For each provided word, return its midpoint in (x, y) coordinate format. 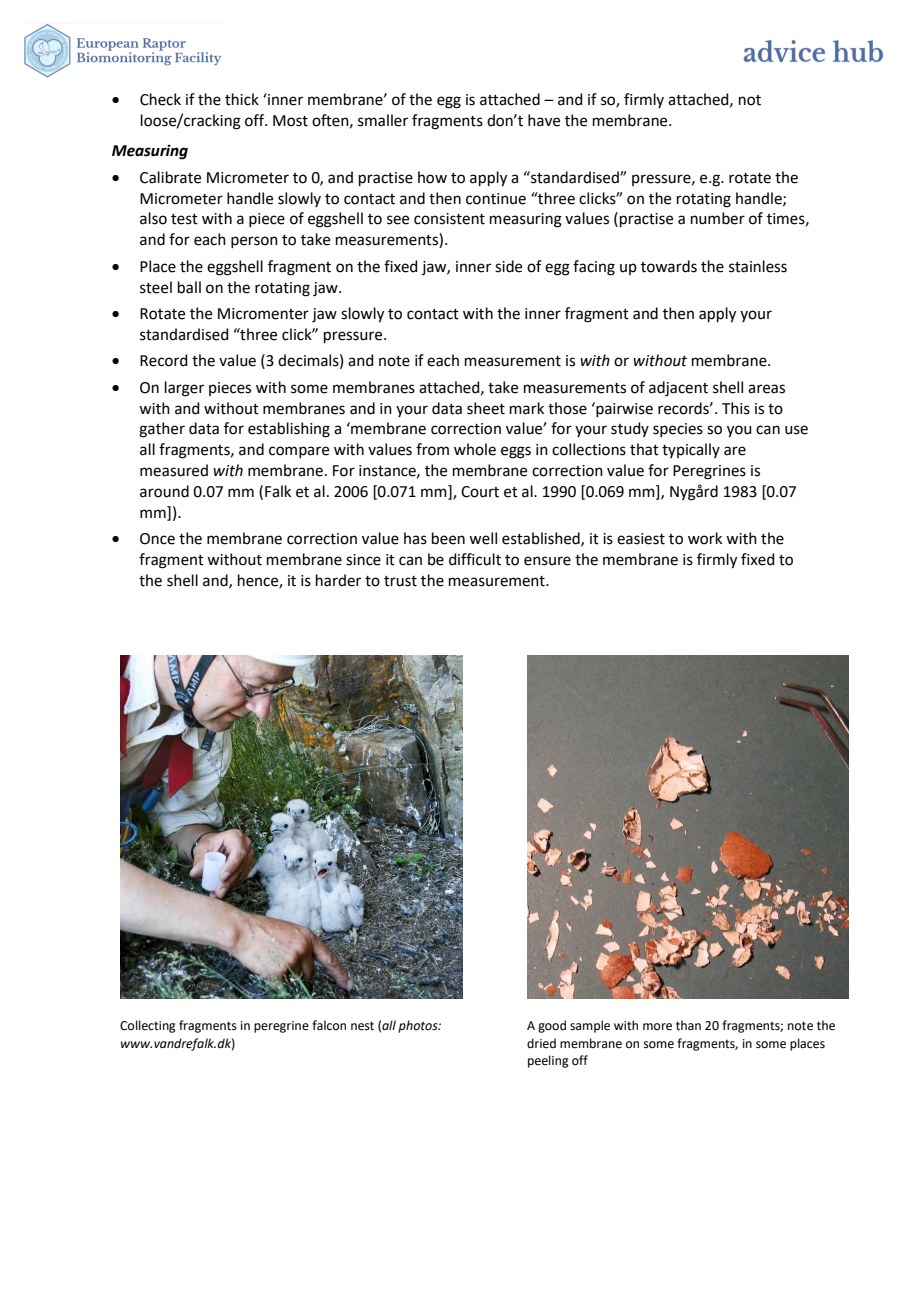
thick (242, 99)
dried (541, 1043)
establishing (289, 430)
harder (338, 580)
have (544, 120)
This (736, 408)
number (718, 218)
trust (400, 581)
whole (475, 449)
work (705, 538)
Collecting (148, 1026)
